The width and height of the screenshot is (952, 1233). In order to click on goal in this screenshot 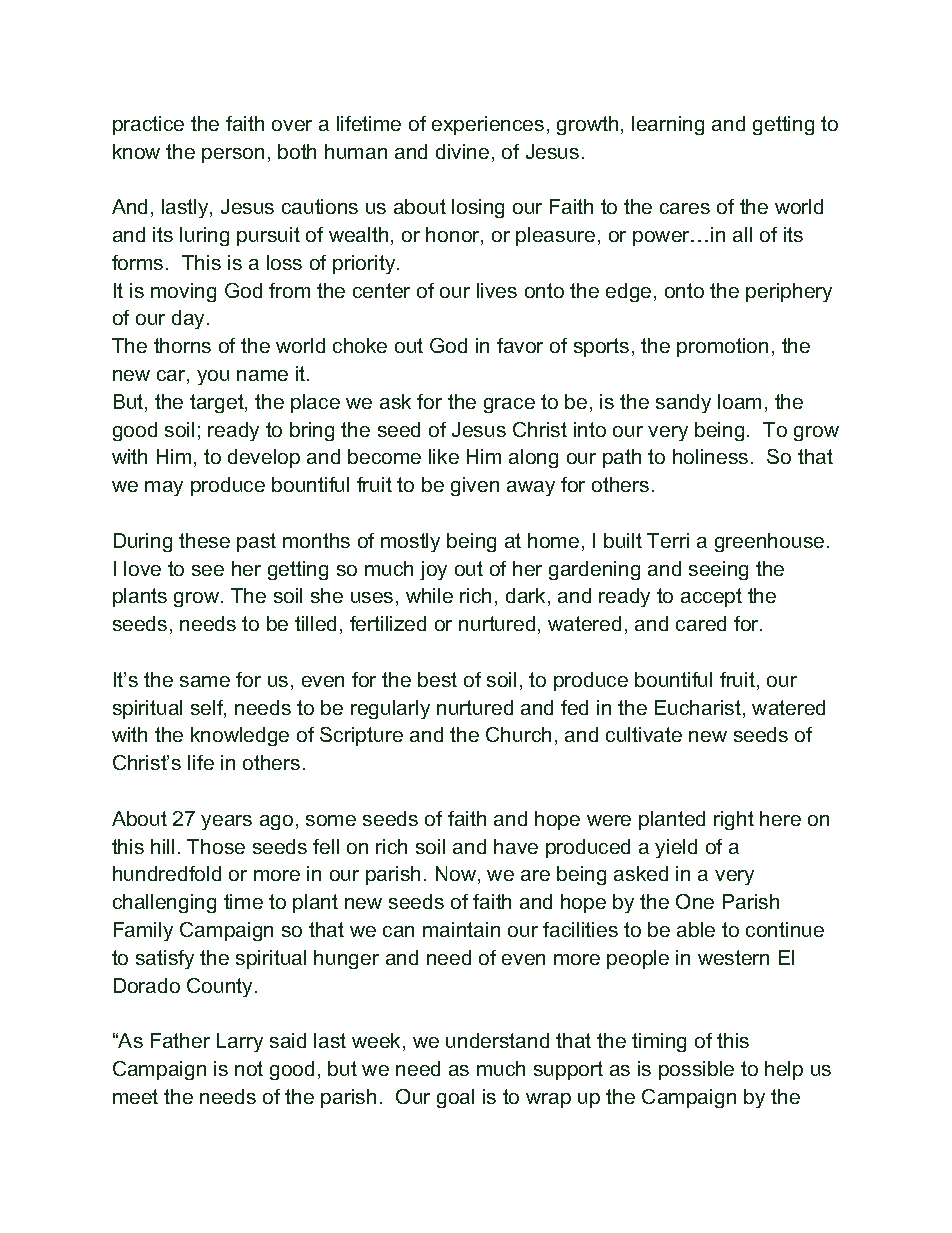, I will do `click(455, 1098)`.
